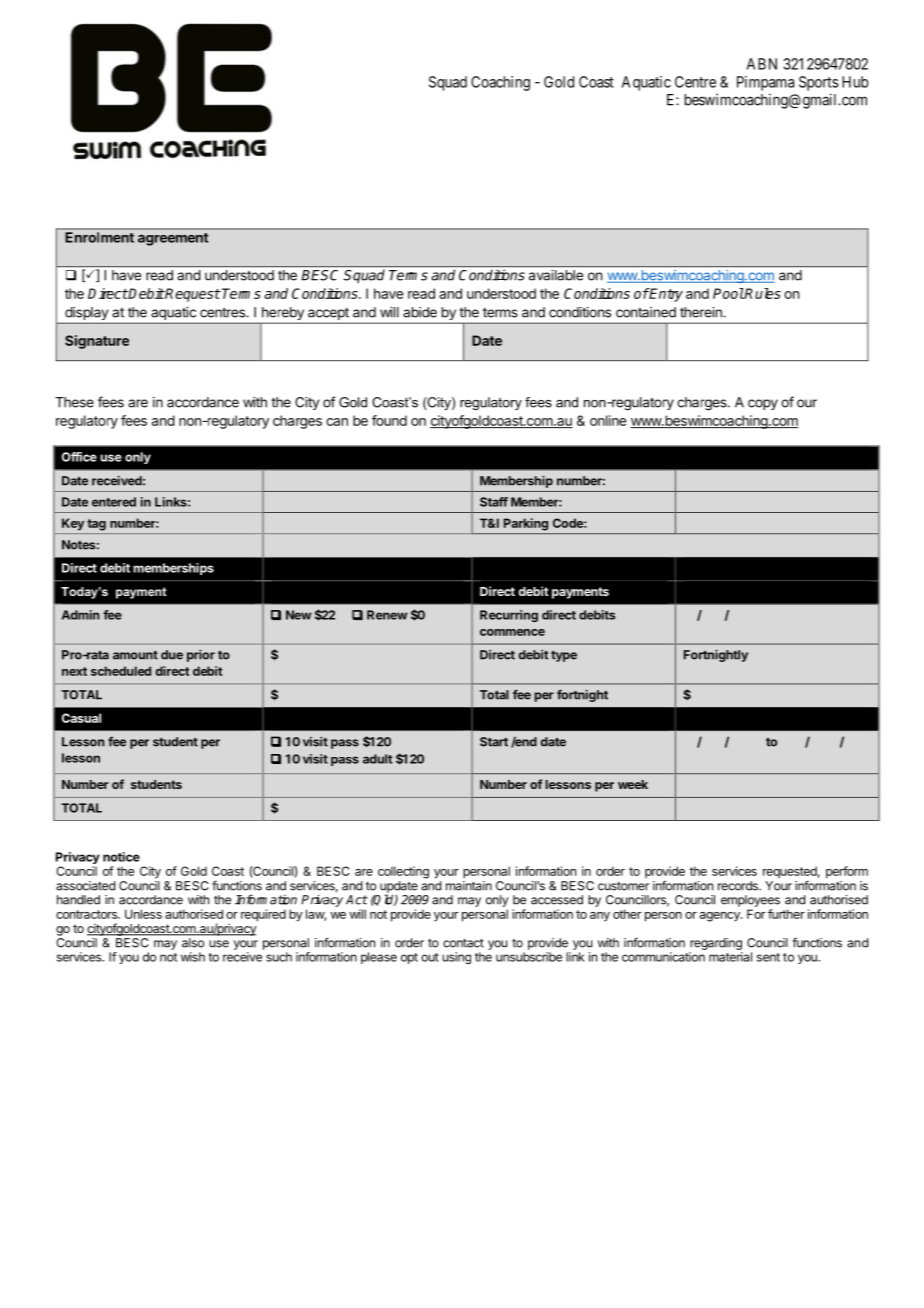 The image size is (924, 1308). I want to click on Office, so click(79, 457).
